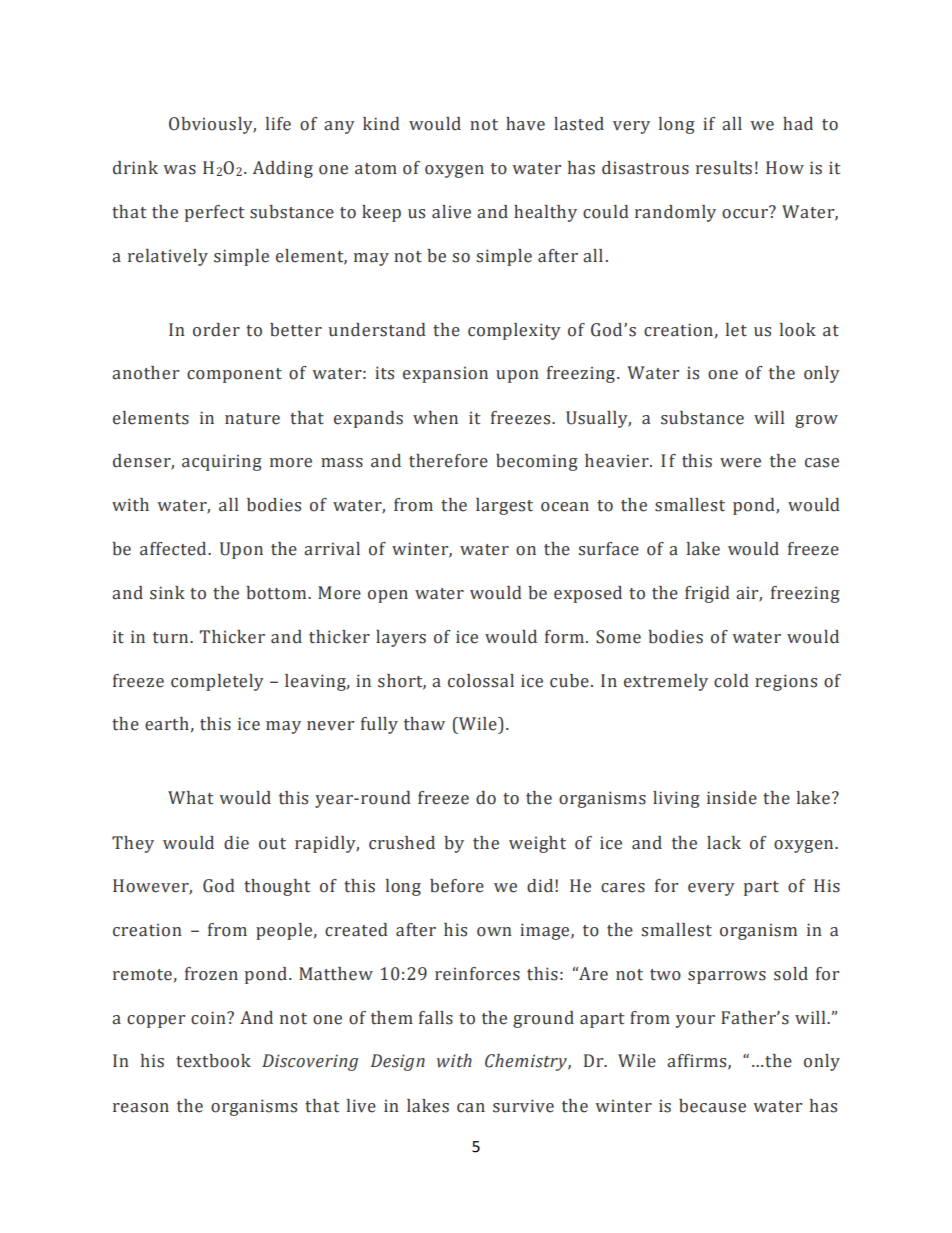 This page has width=952, height=1233. Describe the element at coordinates (504, 506) in the page. I see `largest` at that location.
